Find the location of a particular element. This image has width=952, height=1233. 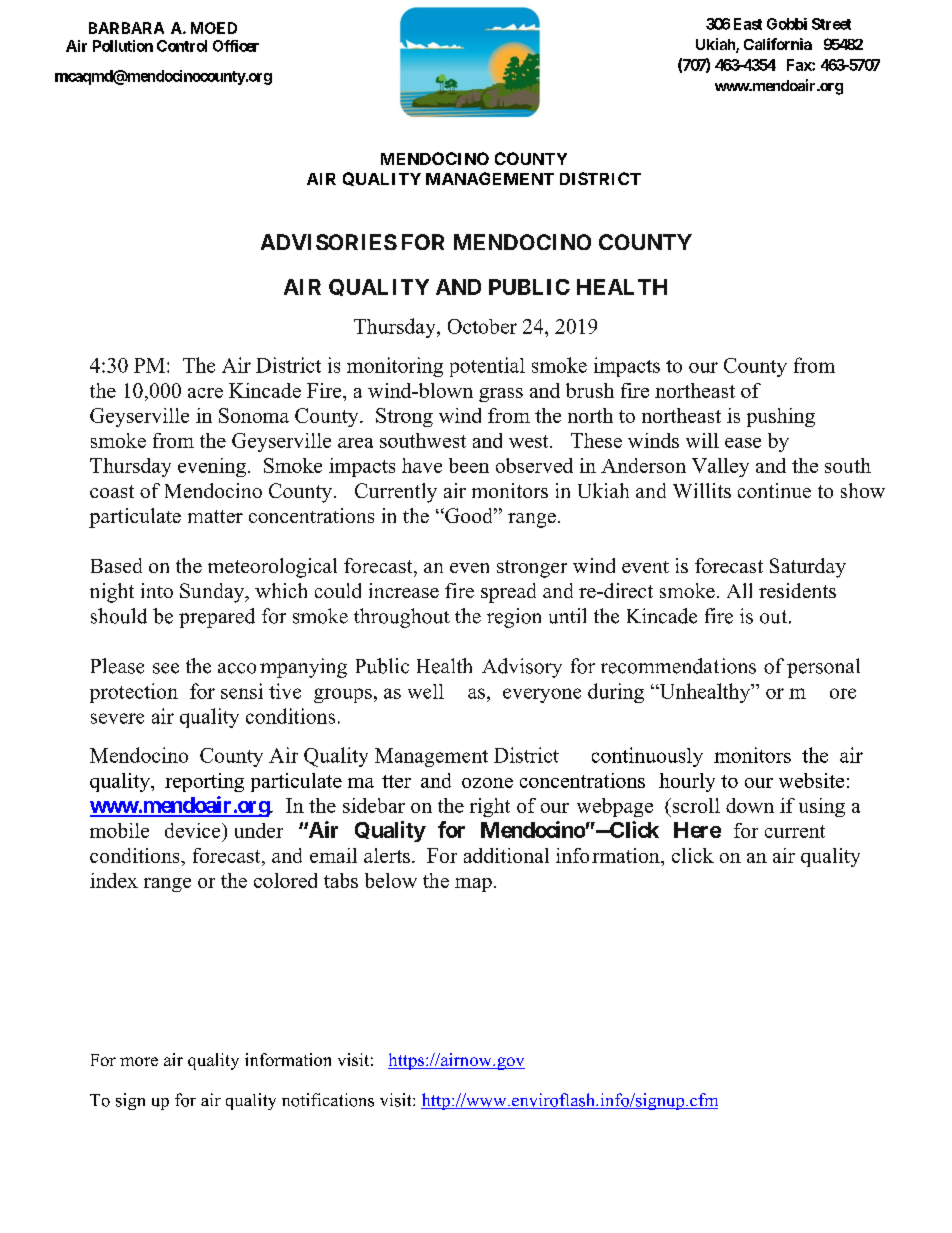

Control is located at coordinates (182, 46).
